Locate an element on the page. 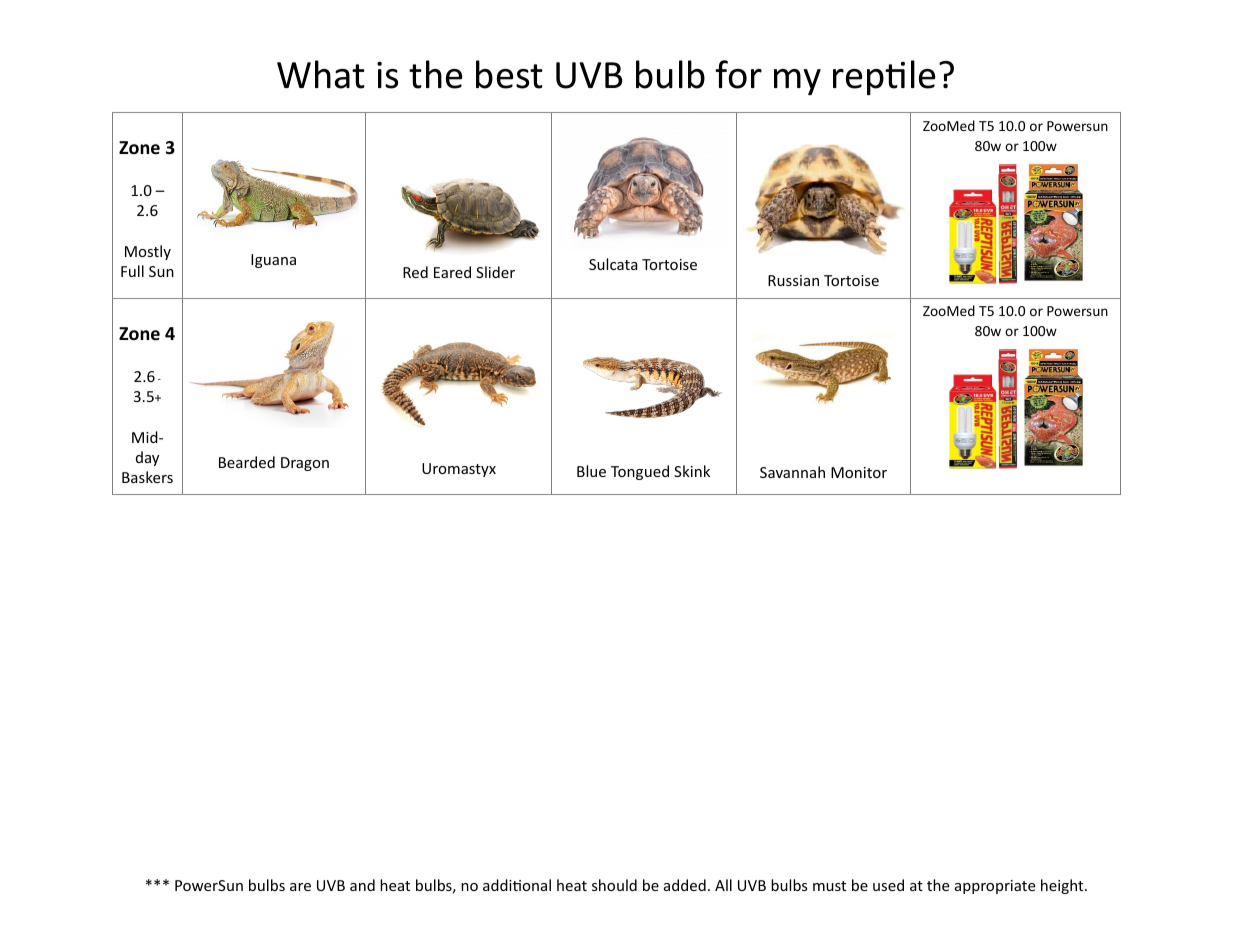 This image has height=952, width=1233. Savannah is located at coordinates (792, 472).
